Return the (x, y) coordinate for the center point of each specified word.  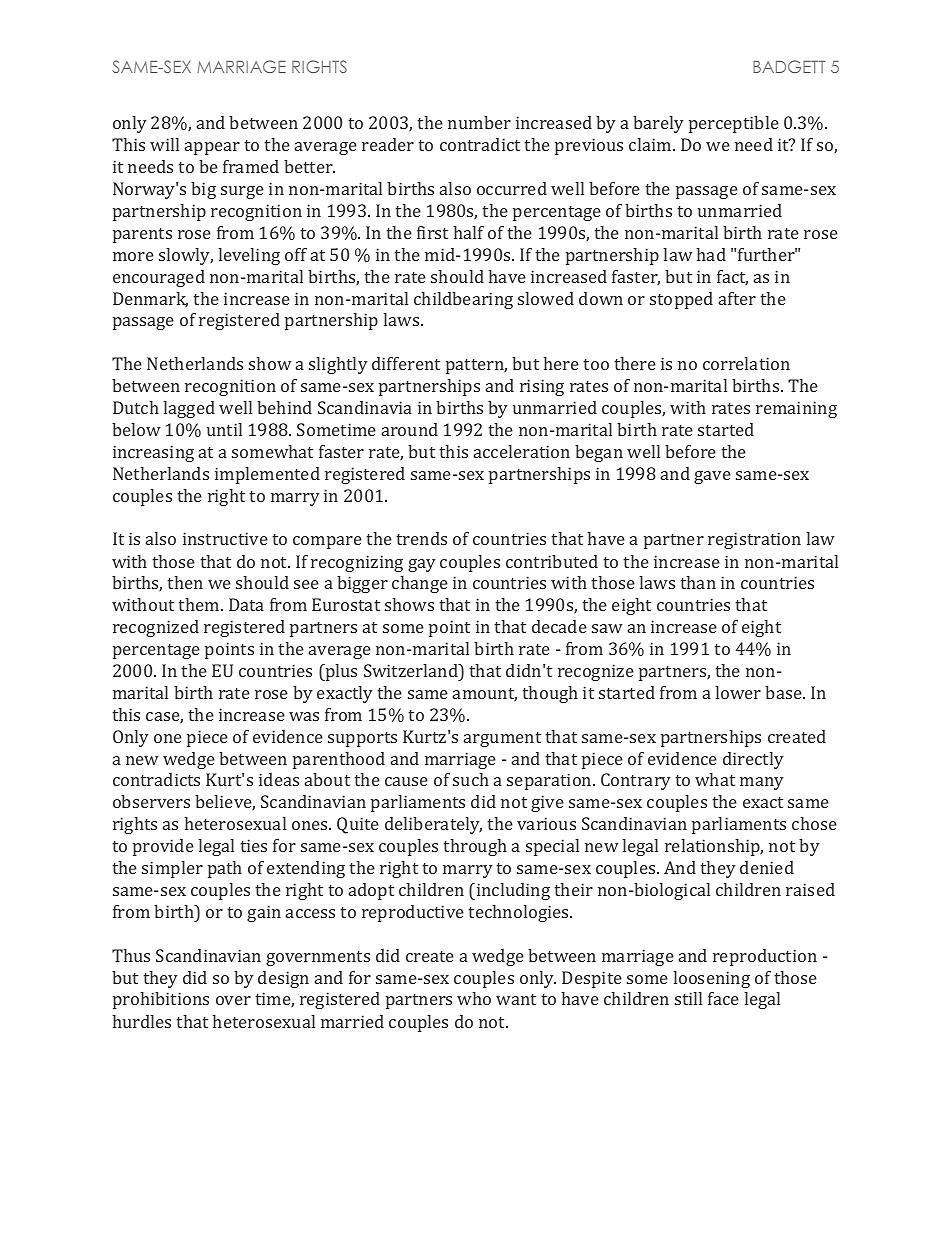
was (304, 716)
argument (502, 739)
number (479, 122)
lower (738, 692)
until (224, 429)
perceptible (734, 124)
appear (212, 148)
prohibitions (161, 1000)
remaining (796, 409)
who (474, 998)
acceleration (522, 451)
